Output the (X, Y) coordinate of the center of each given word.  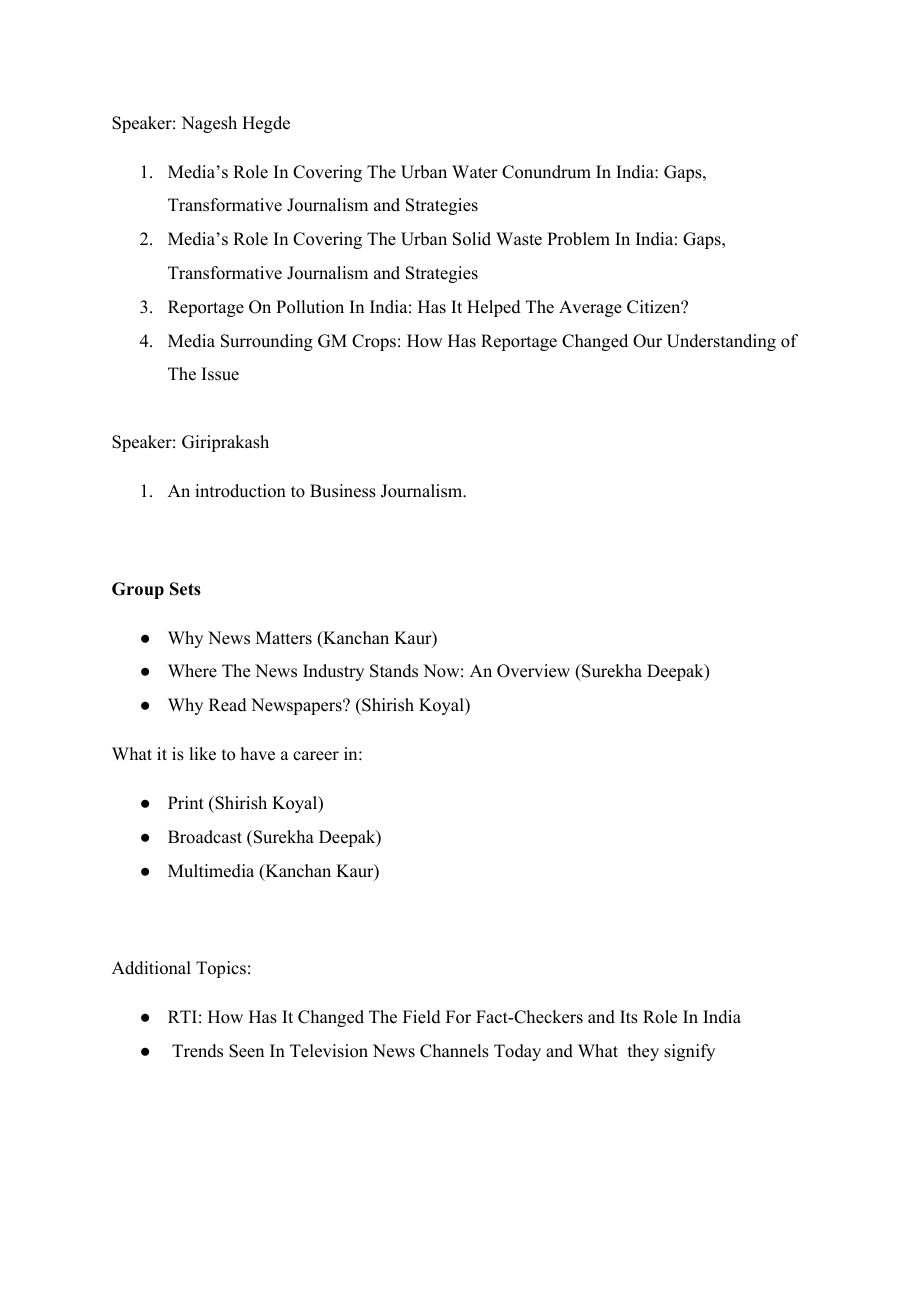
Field (422, 1017)
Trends (197, 1051)
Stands (394, 671)
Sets (185, 589)
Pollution (310, 307)
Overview (533, 671)
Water (475, 172)
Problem (578, 239)
